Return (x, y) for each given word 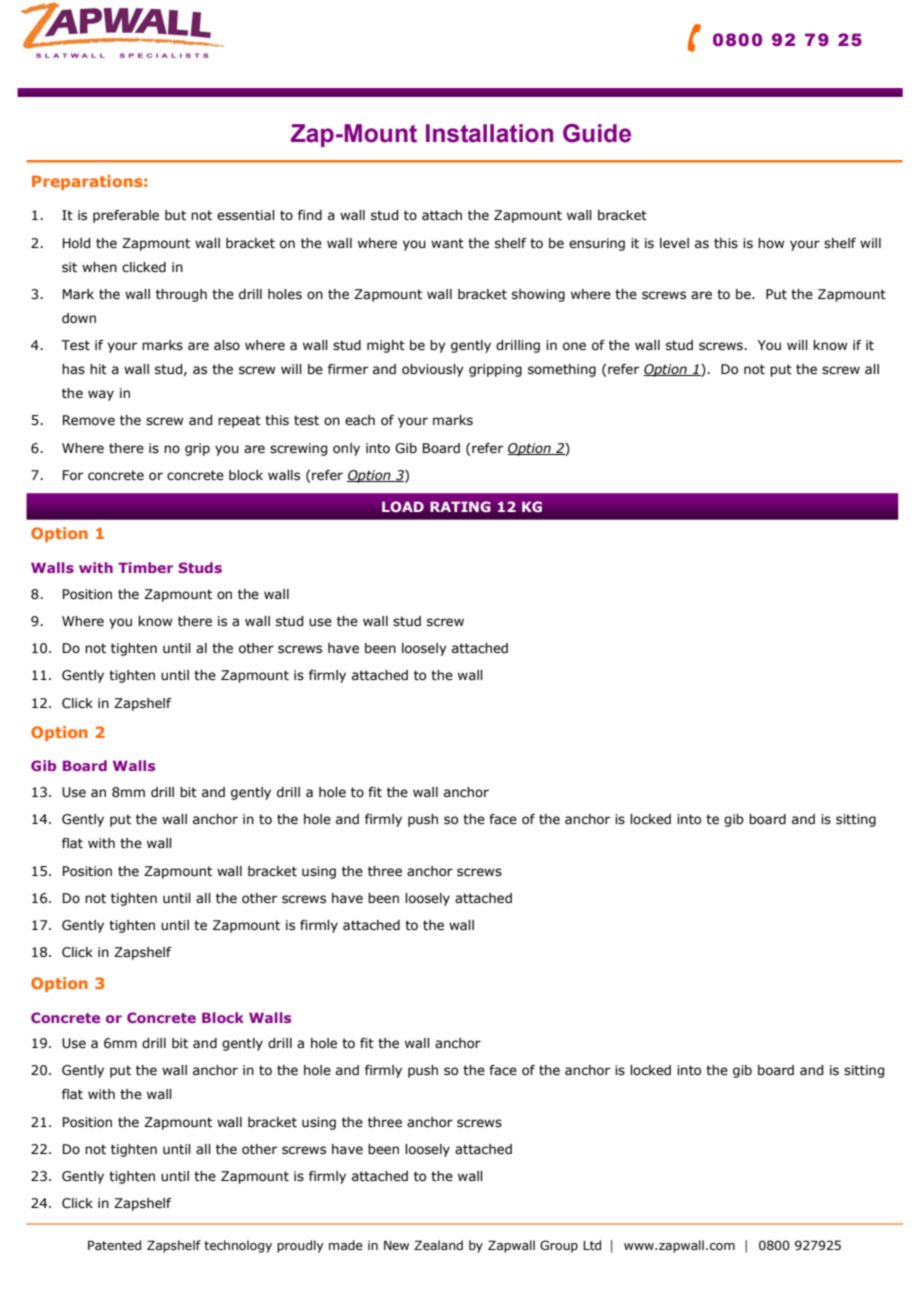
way (101, 395)
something (562, 370)
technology (238, 1246)
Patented (114, 1245)
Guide (597, 133)
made (346, 1245)
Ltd (592, 1245)
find (310, 215)
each (360, 420)
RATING (460, 506)
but (175, 215)
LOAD (403, 506)
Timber (145, 567)
